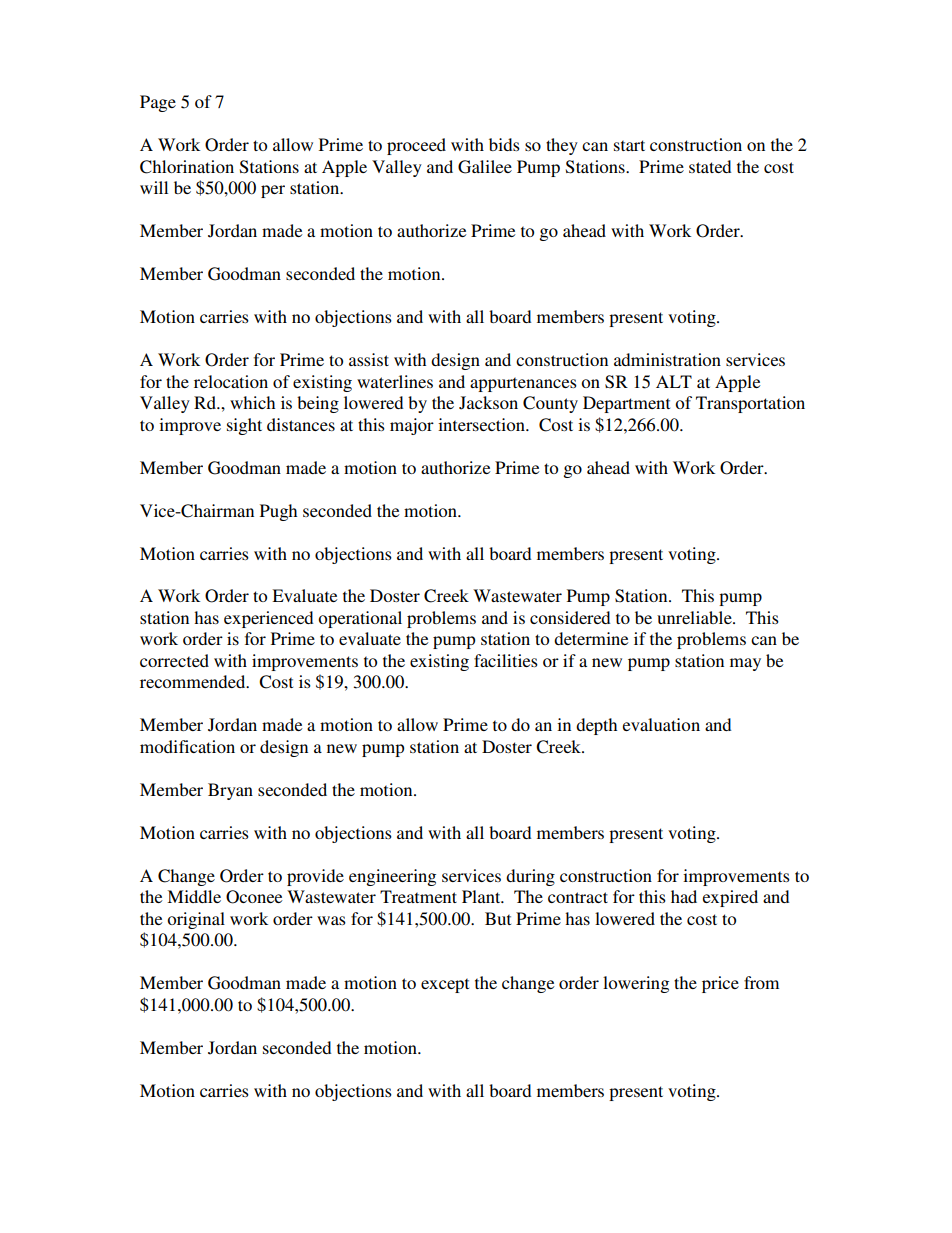  What do you see at coordinates (194, 681) in the screenshot?
I see `recommended` at bounding box center [194, 681].
